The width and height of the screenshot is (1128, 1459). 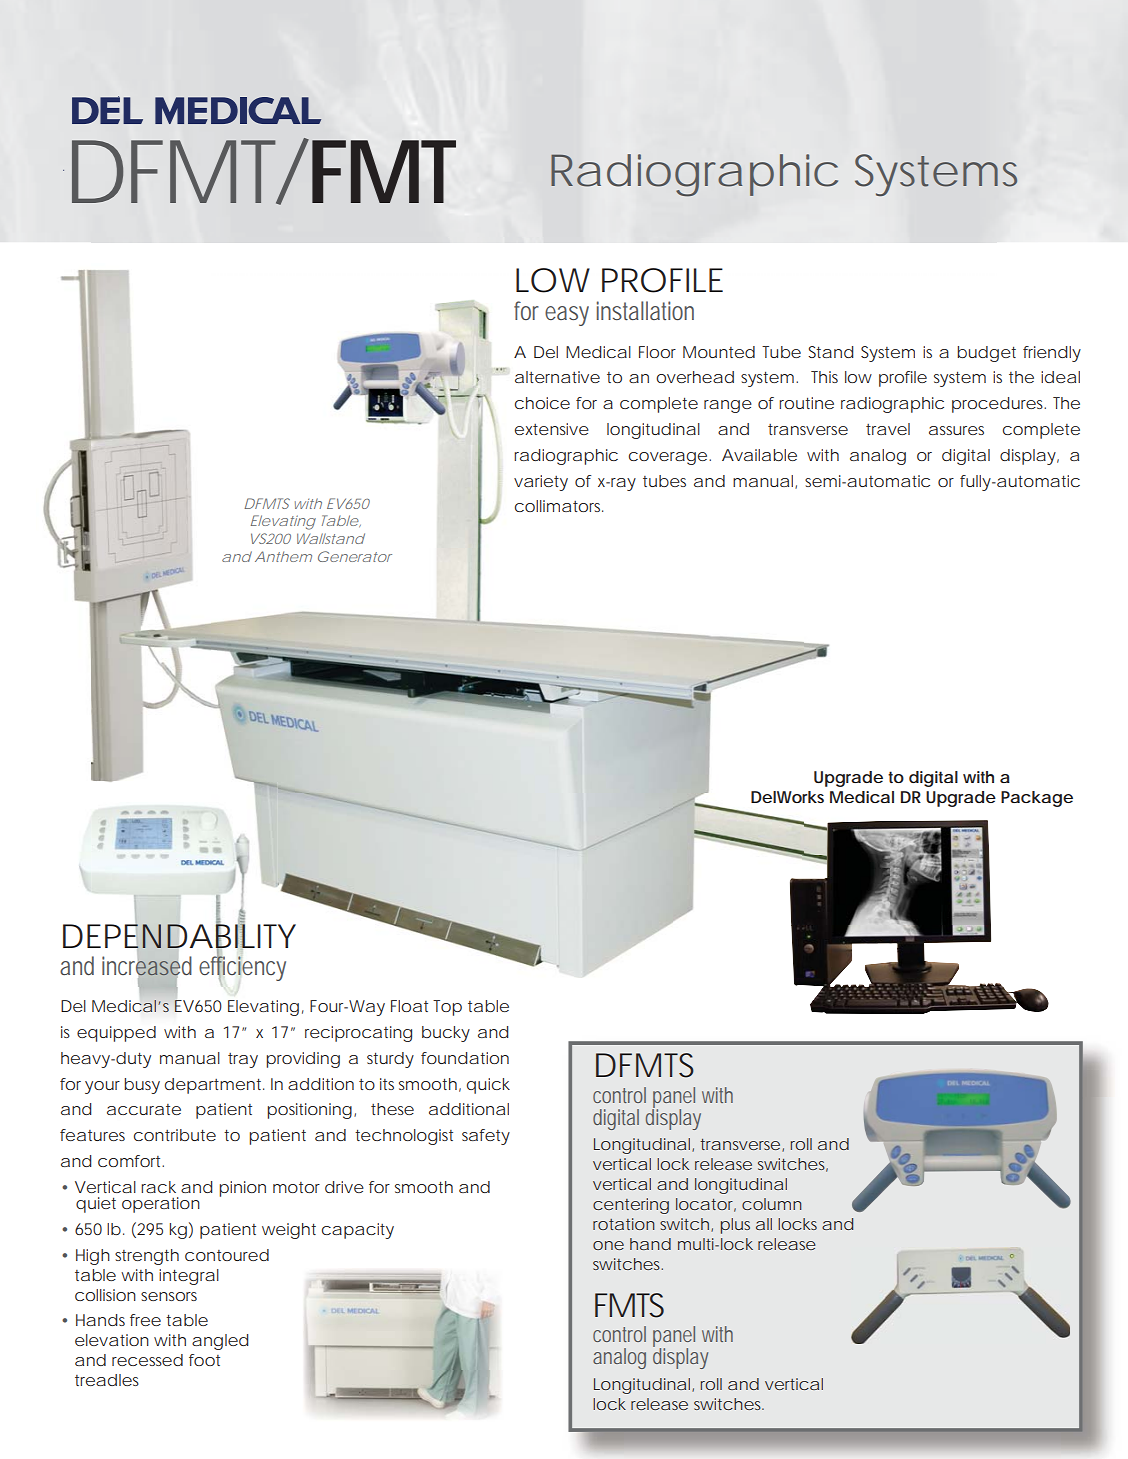 I want to click on Anthem, so click(x=283, y=556).
